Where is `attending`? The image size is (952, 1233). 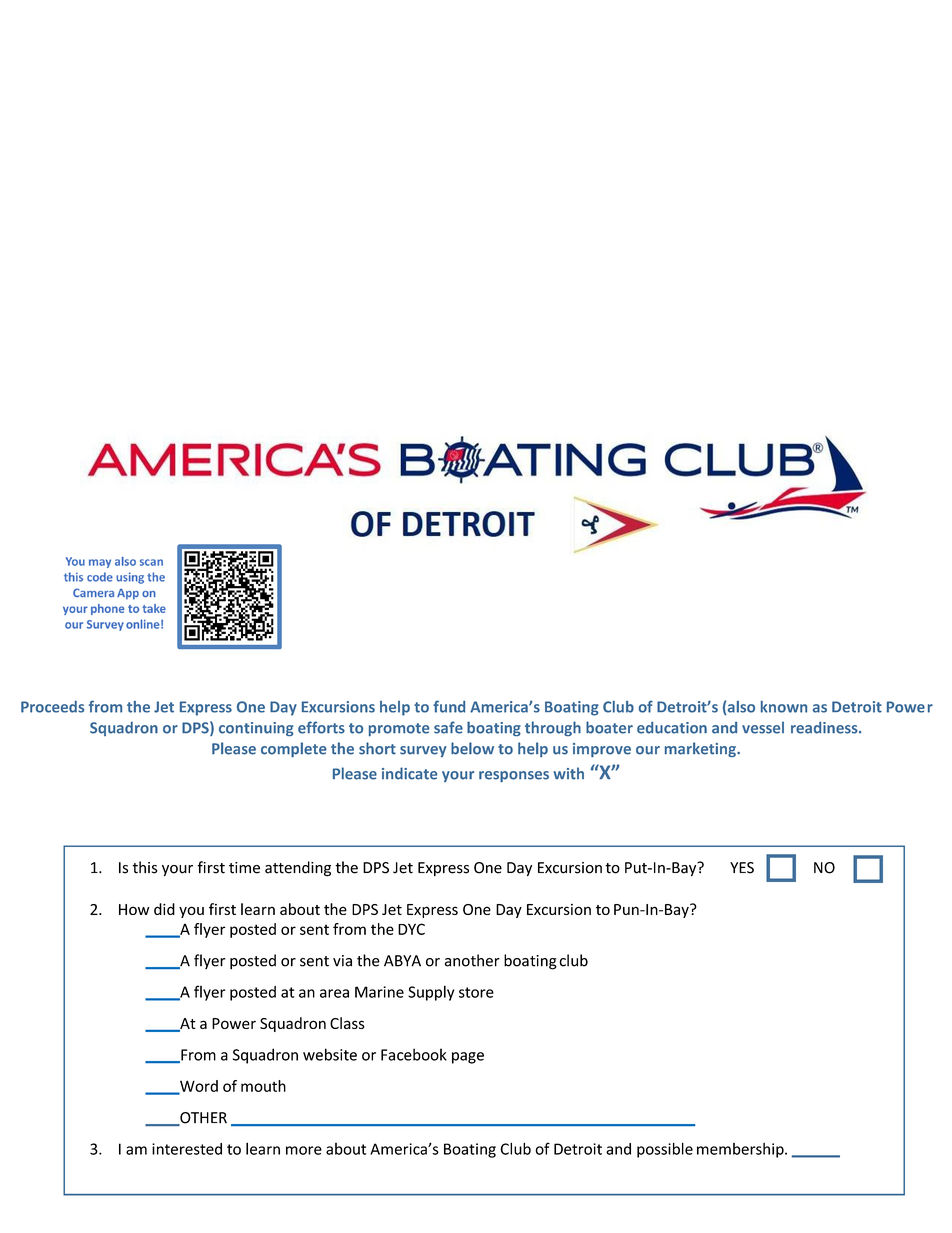
attending is located at coordinates (298, 869).
